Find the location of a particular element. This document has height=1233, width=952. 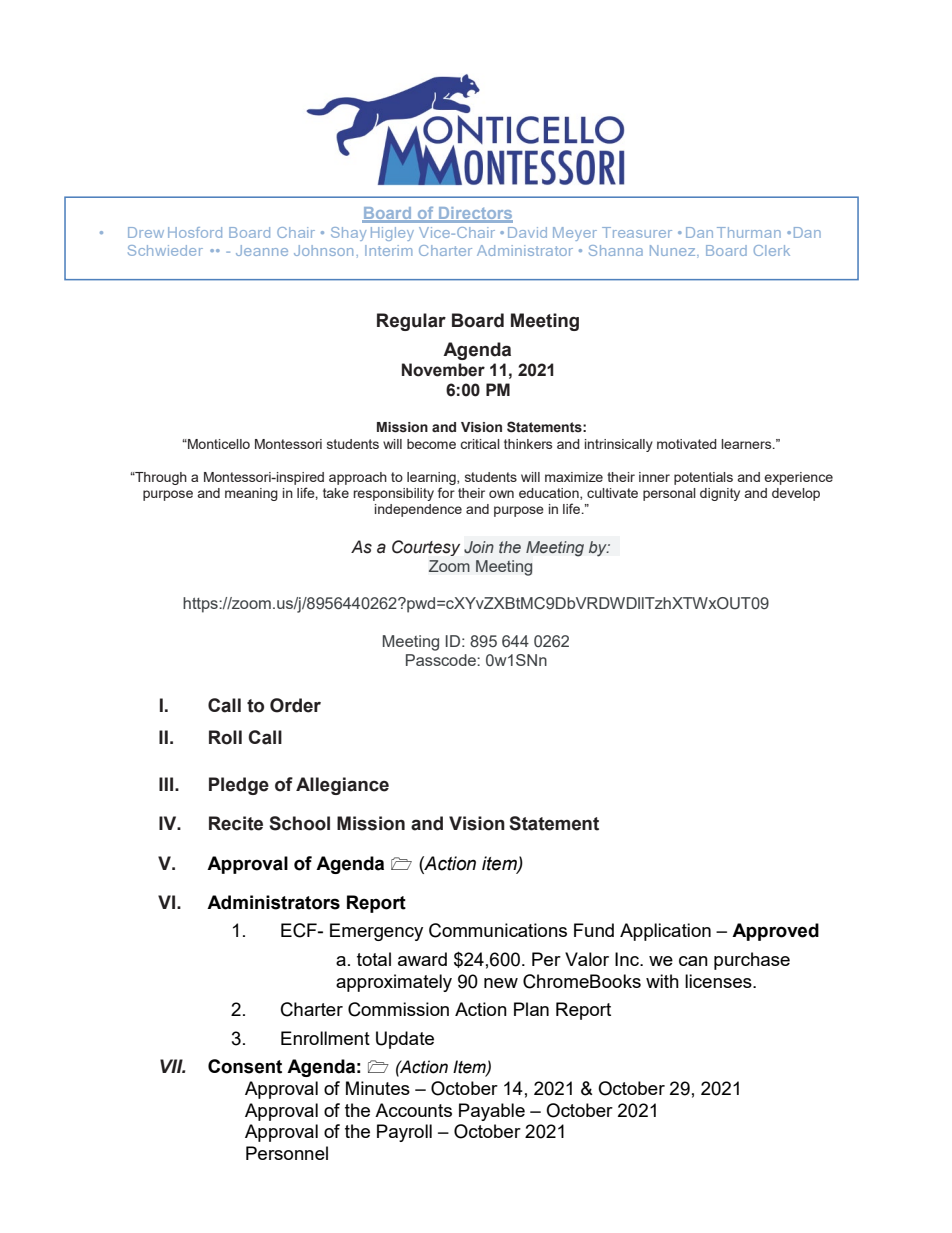

Clerk is located at coordinates (772, 250).
